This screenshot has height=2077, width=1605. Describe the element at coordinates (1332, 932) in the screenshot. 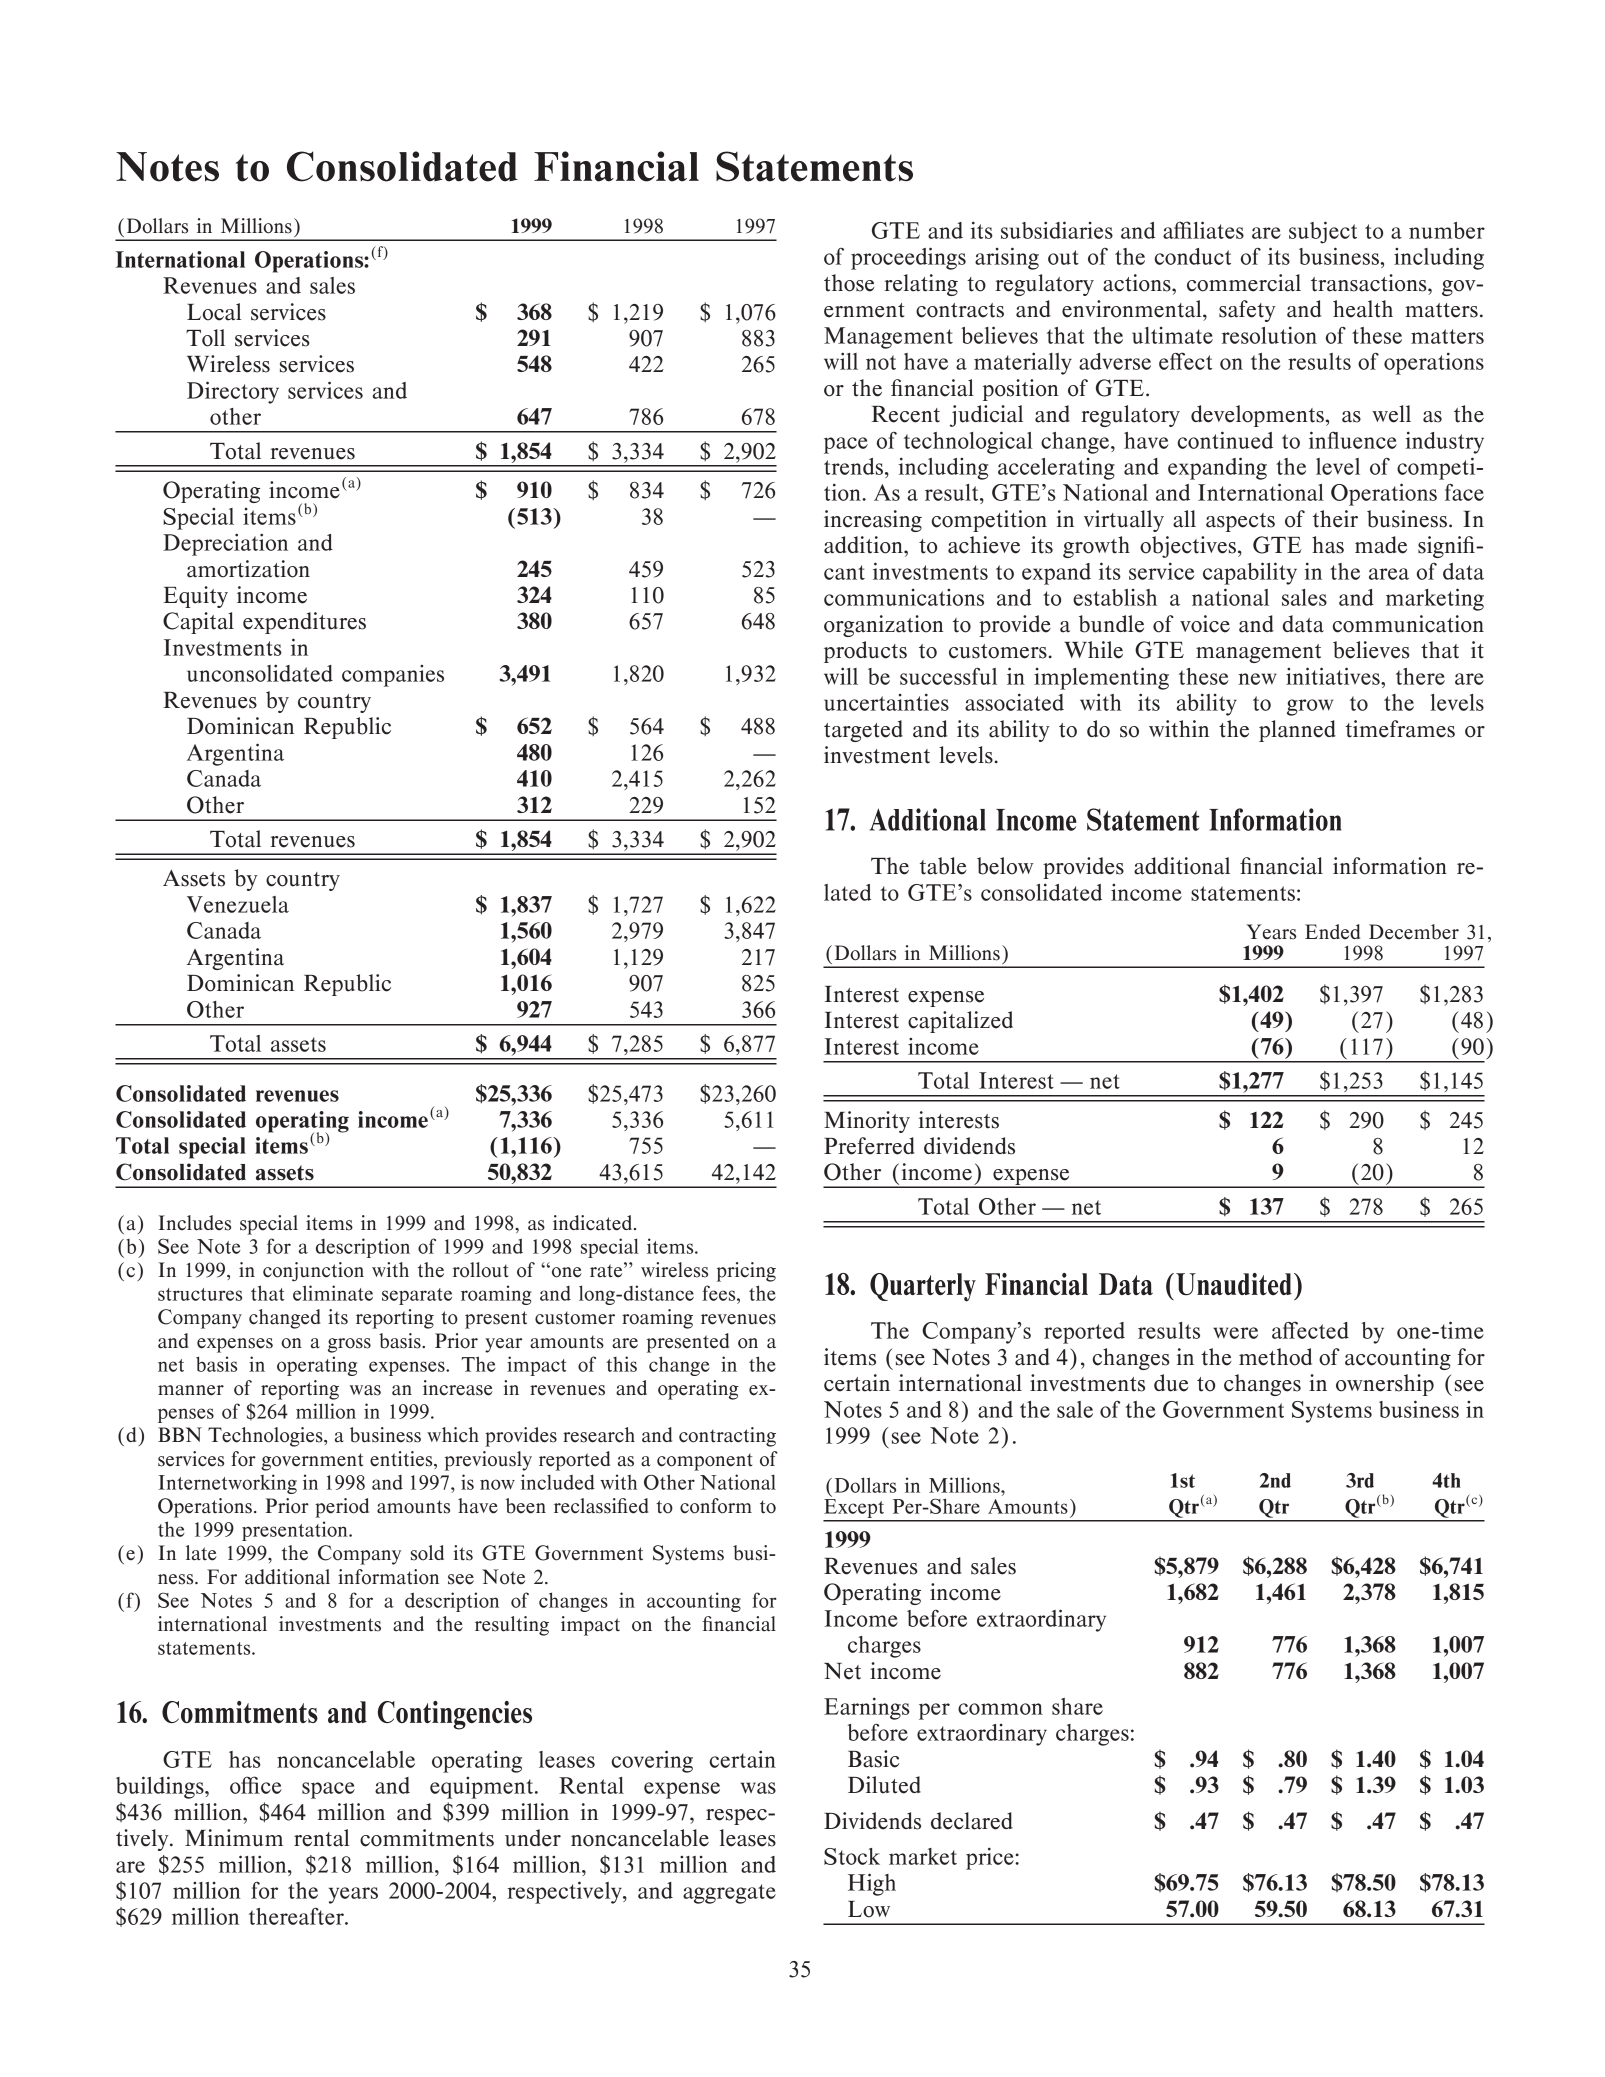

I see `Ended` at that location.
